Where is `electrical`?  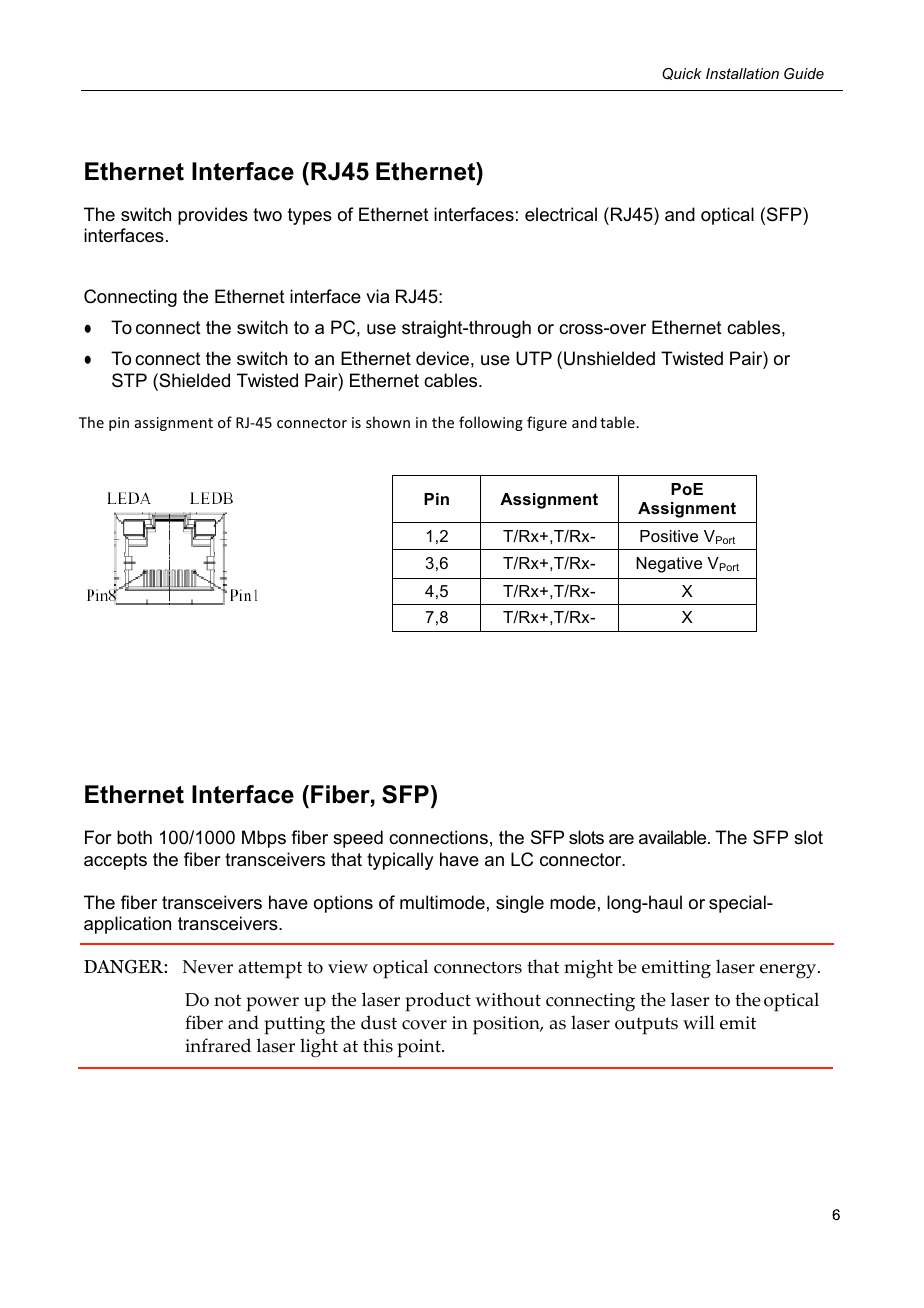 electrical is located at coordinates (561, 214).
